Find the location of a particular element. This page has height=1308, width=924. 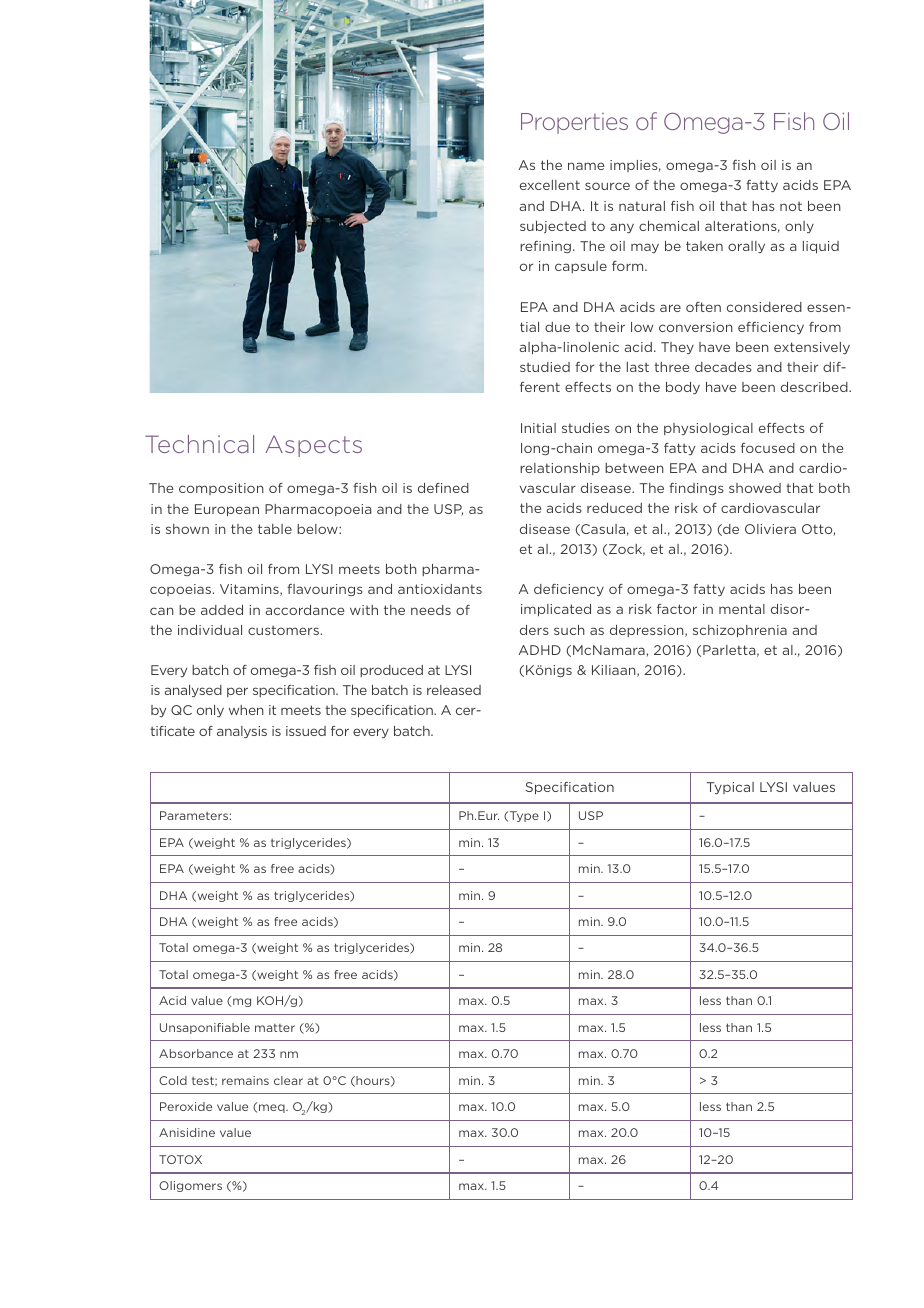

excellent is located at coordinates (550, 185).
